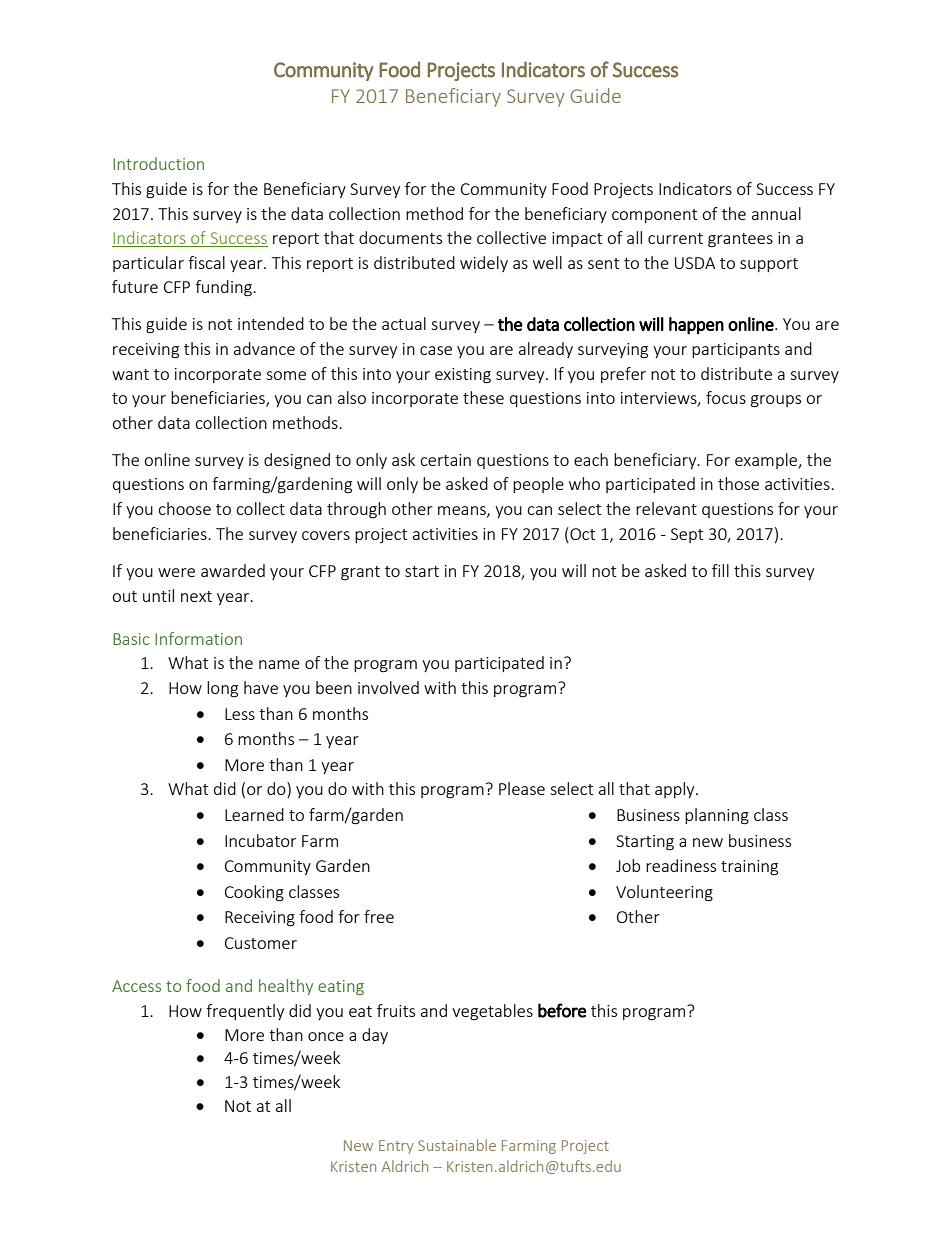 Image resolution: width=952 pixels, height=1233 pixels. Describe the element at coordinates (562, 1010) in the image. I see `before` at that location.
